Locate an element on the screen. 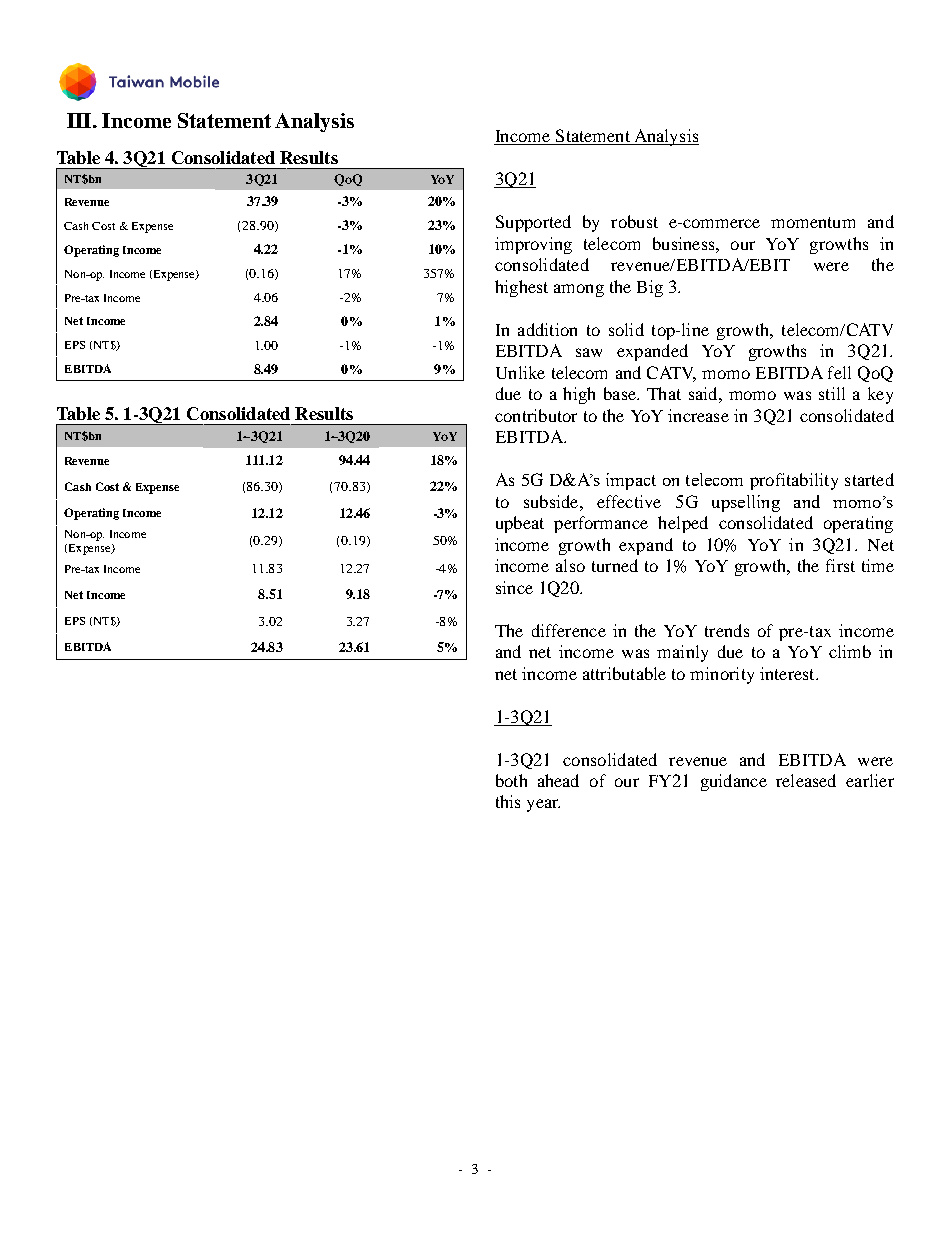  business is located at coordinates (685, 243).
